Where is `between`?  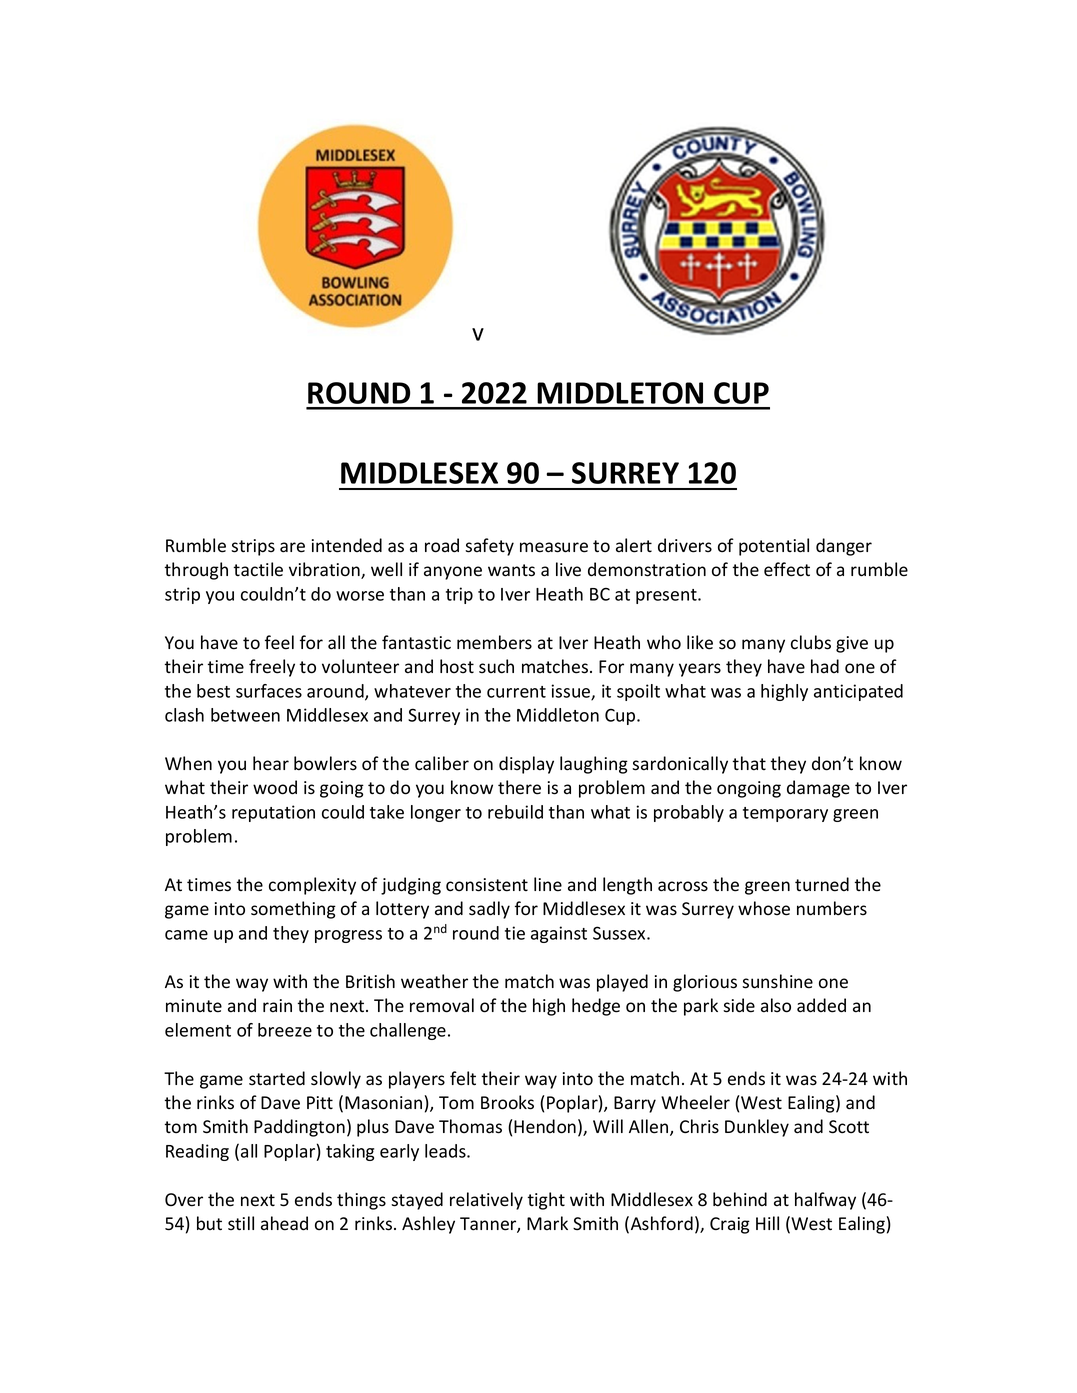
between is located at coordinates (245, 715).
